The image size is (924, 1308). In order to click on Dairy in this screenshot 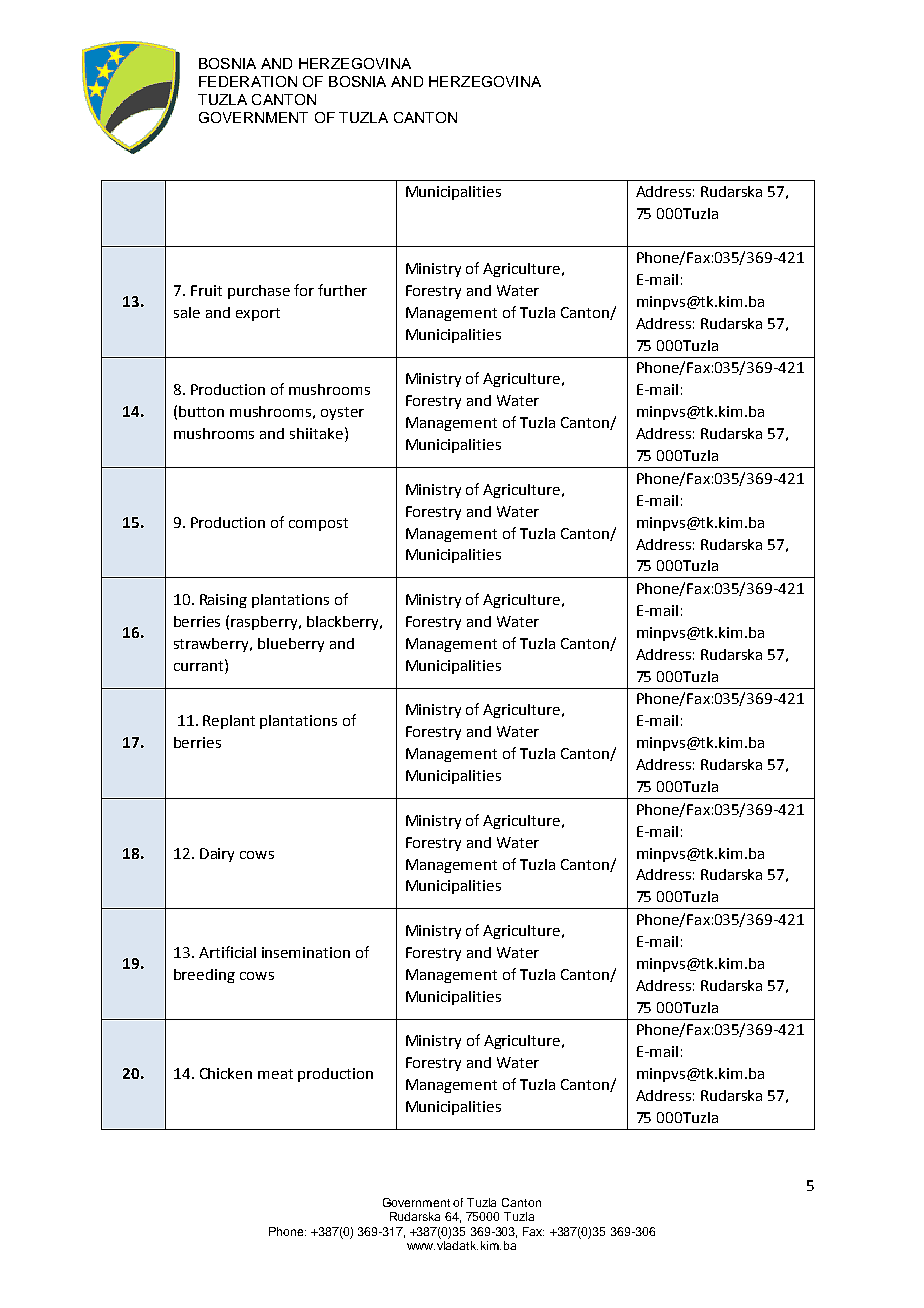, I will do `click(217, 855)`.
